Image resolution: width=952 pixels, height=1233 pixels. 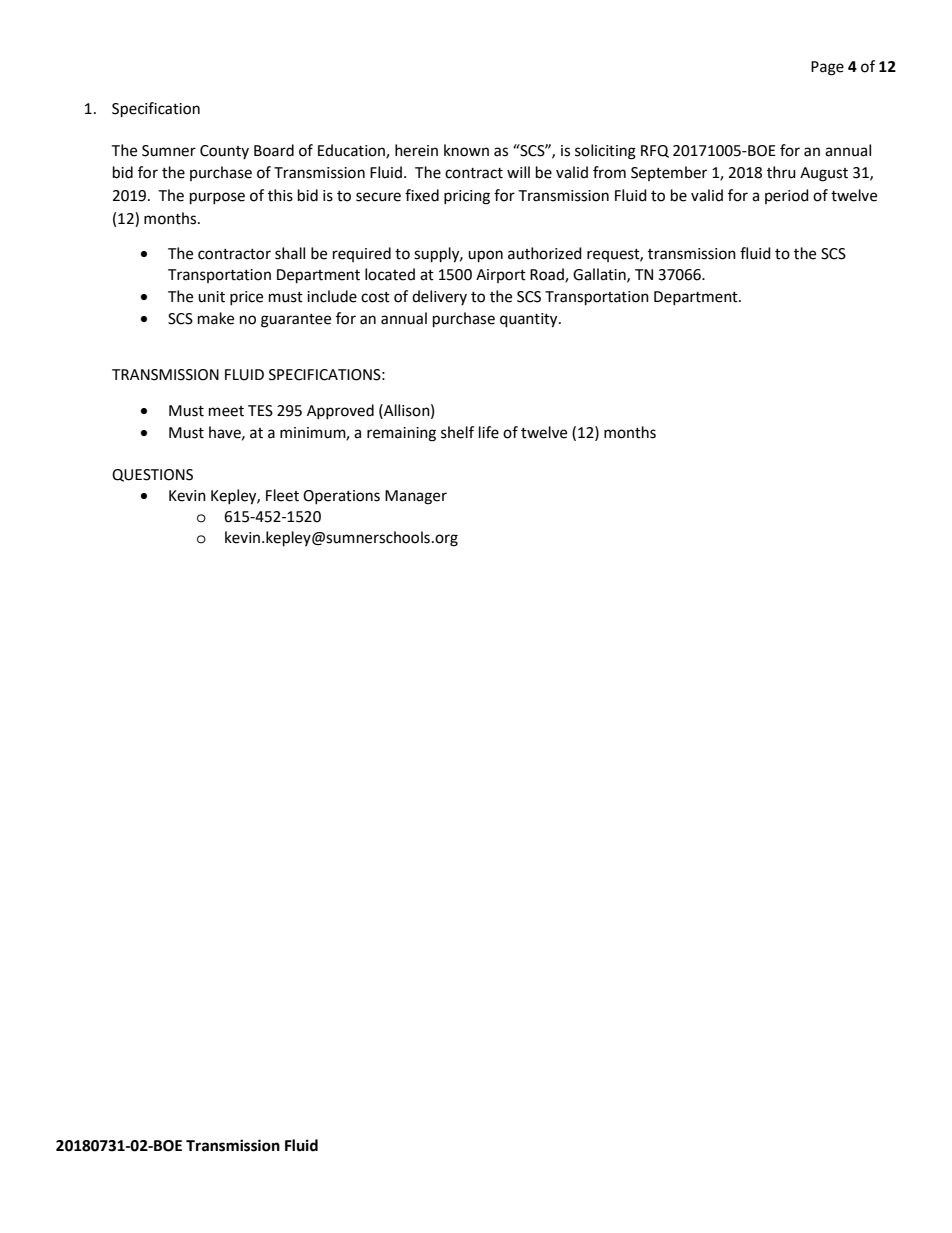 What do you see at coordinates (246, 298) in the document?
I see `price` at bounding box center [246, 298].
